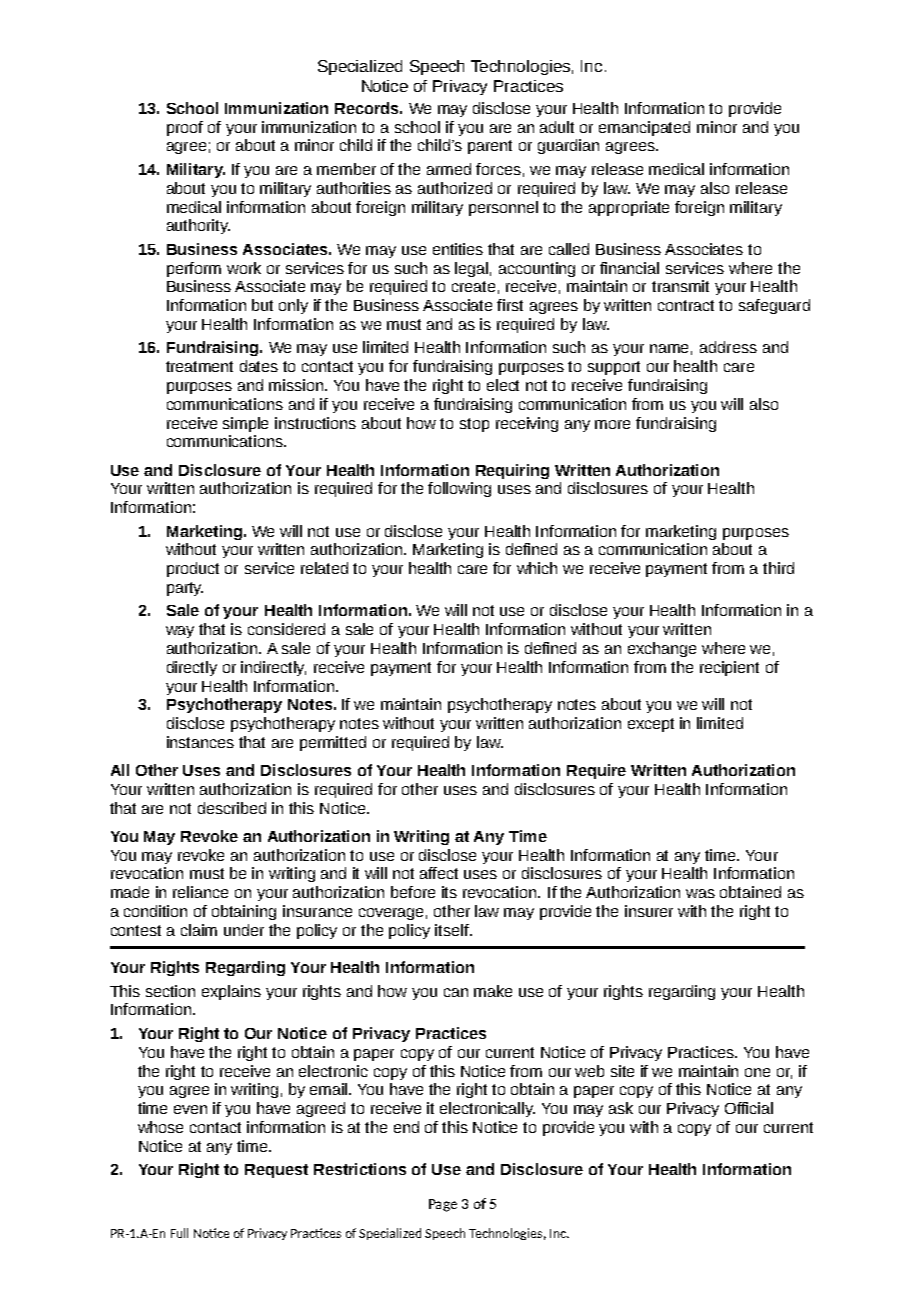 This screenshot has height=1308, width=924. Describe the element at coordinates (185, 128) in the screenshot. I see `proof` at that location.
